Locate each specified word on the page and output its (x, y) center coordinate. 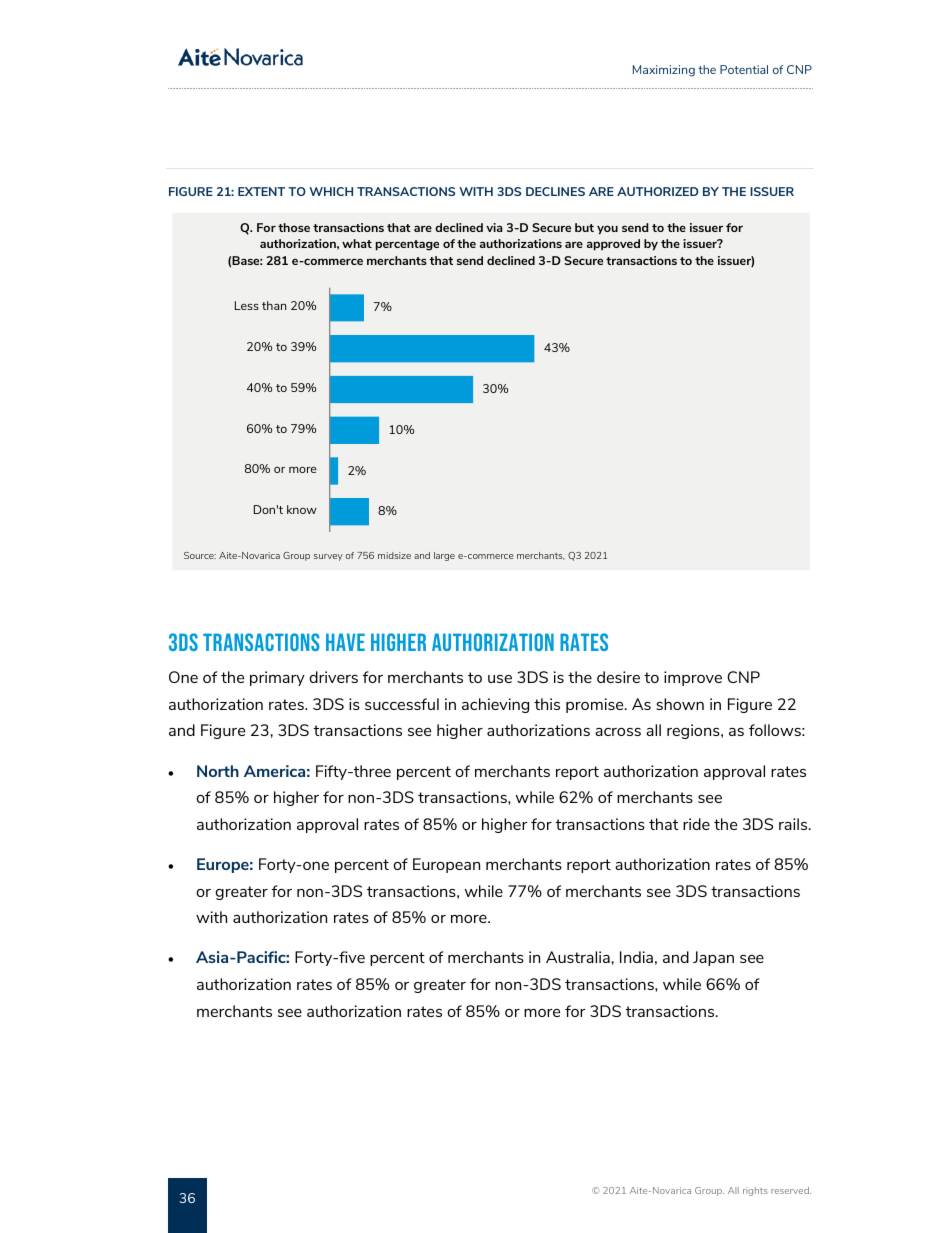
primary (277, 678)
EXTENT (261, 191)
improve (693, 678)
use (500, 679)
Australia (579, 957)
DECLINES (555, 191)
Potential (744, 69)
